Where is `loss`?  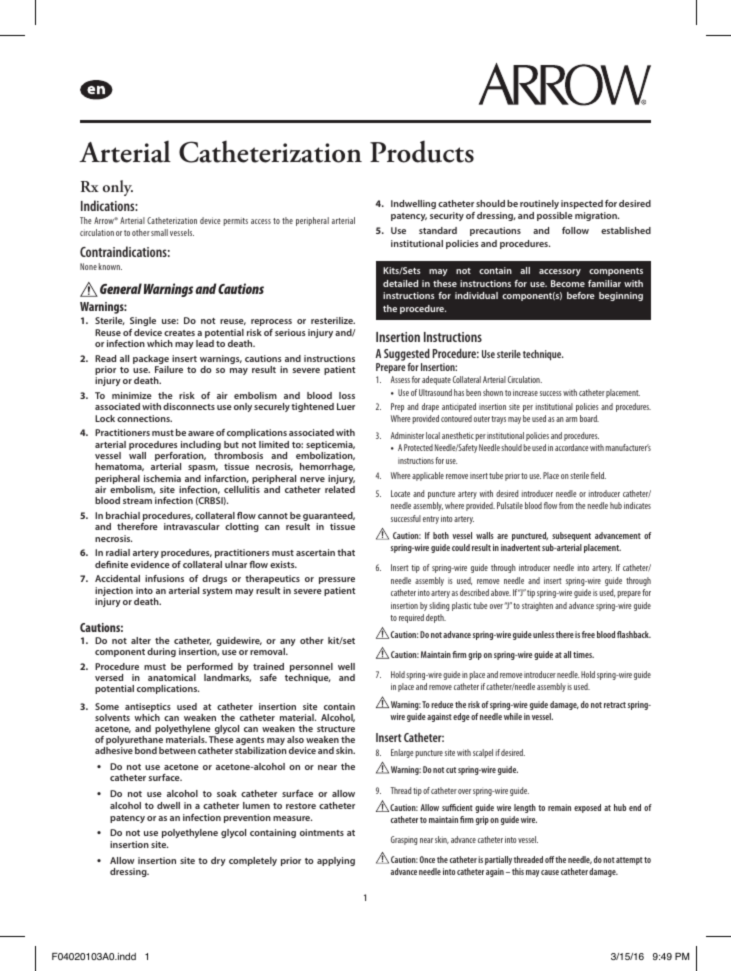
loss is located at coordinates (347, 395).
